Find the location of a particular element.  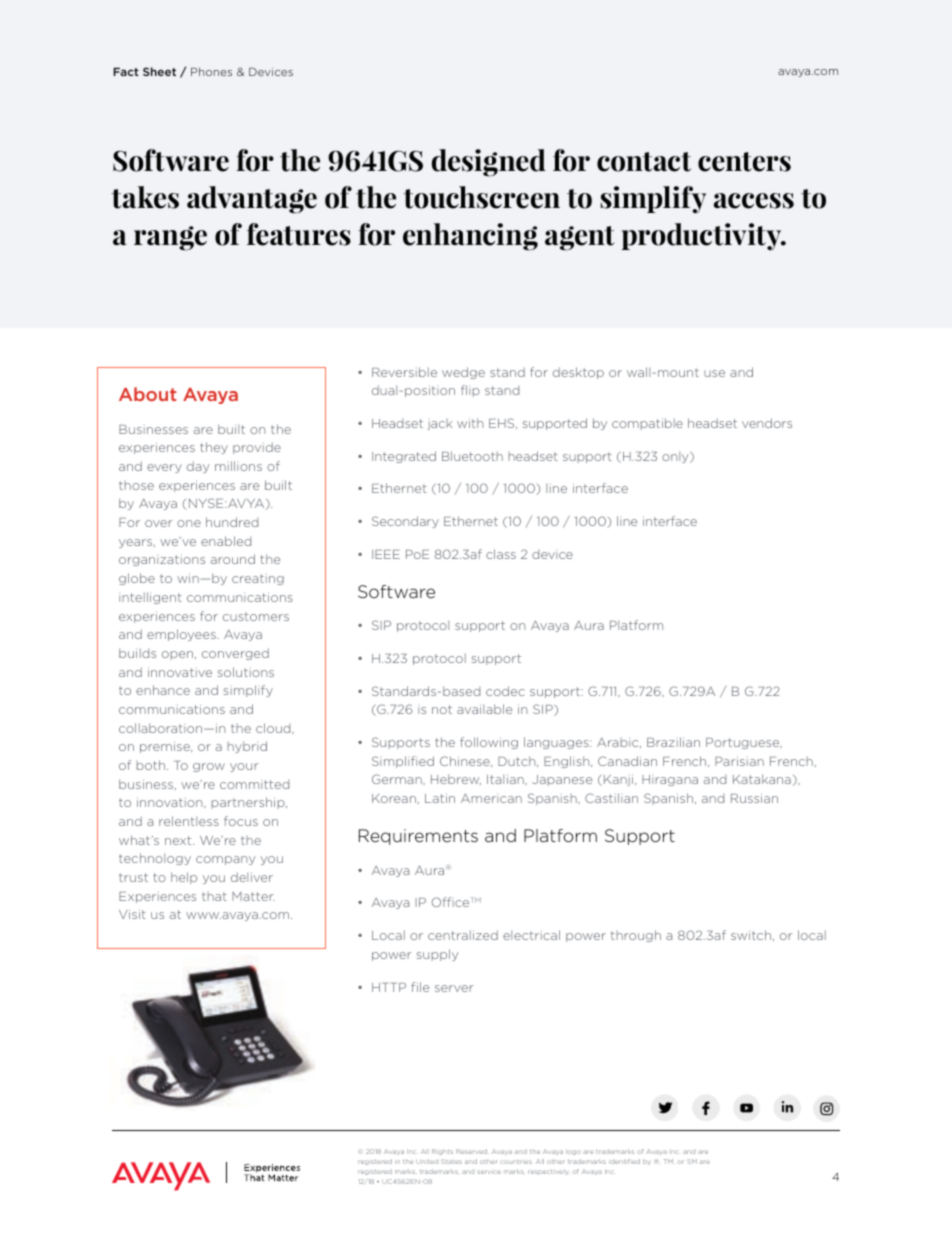

designed is located at coordinates (489, 163).
